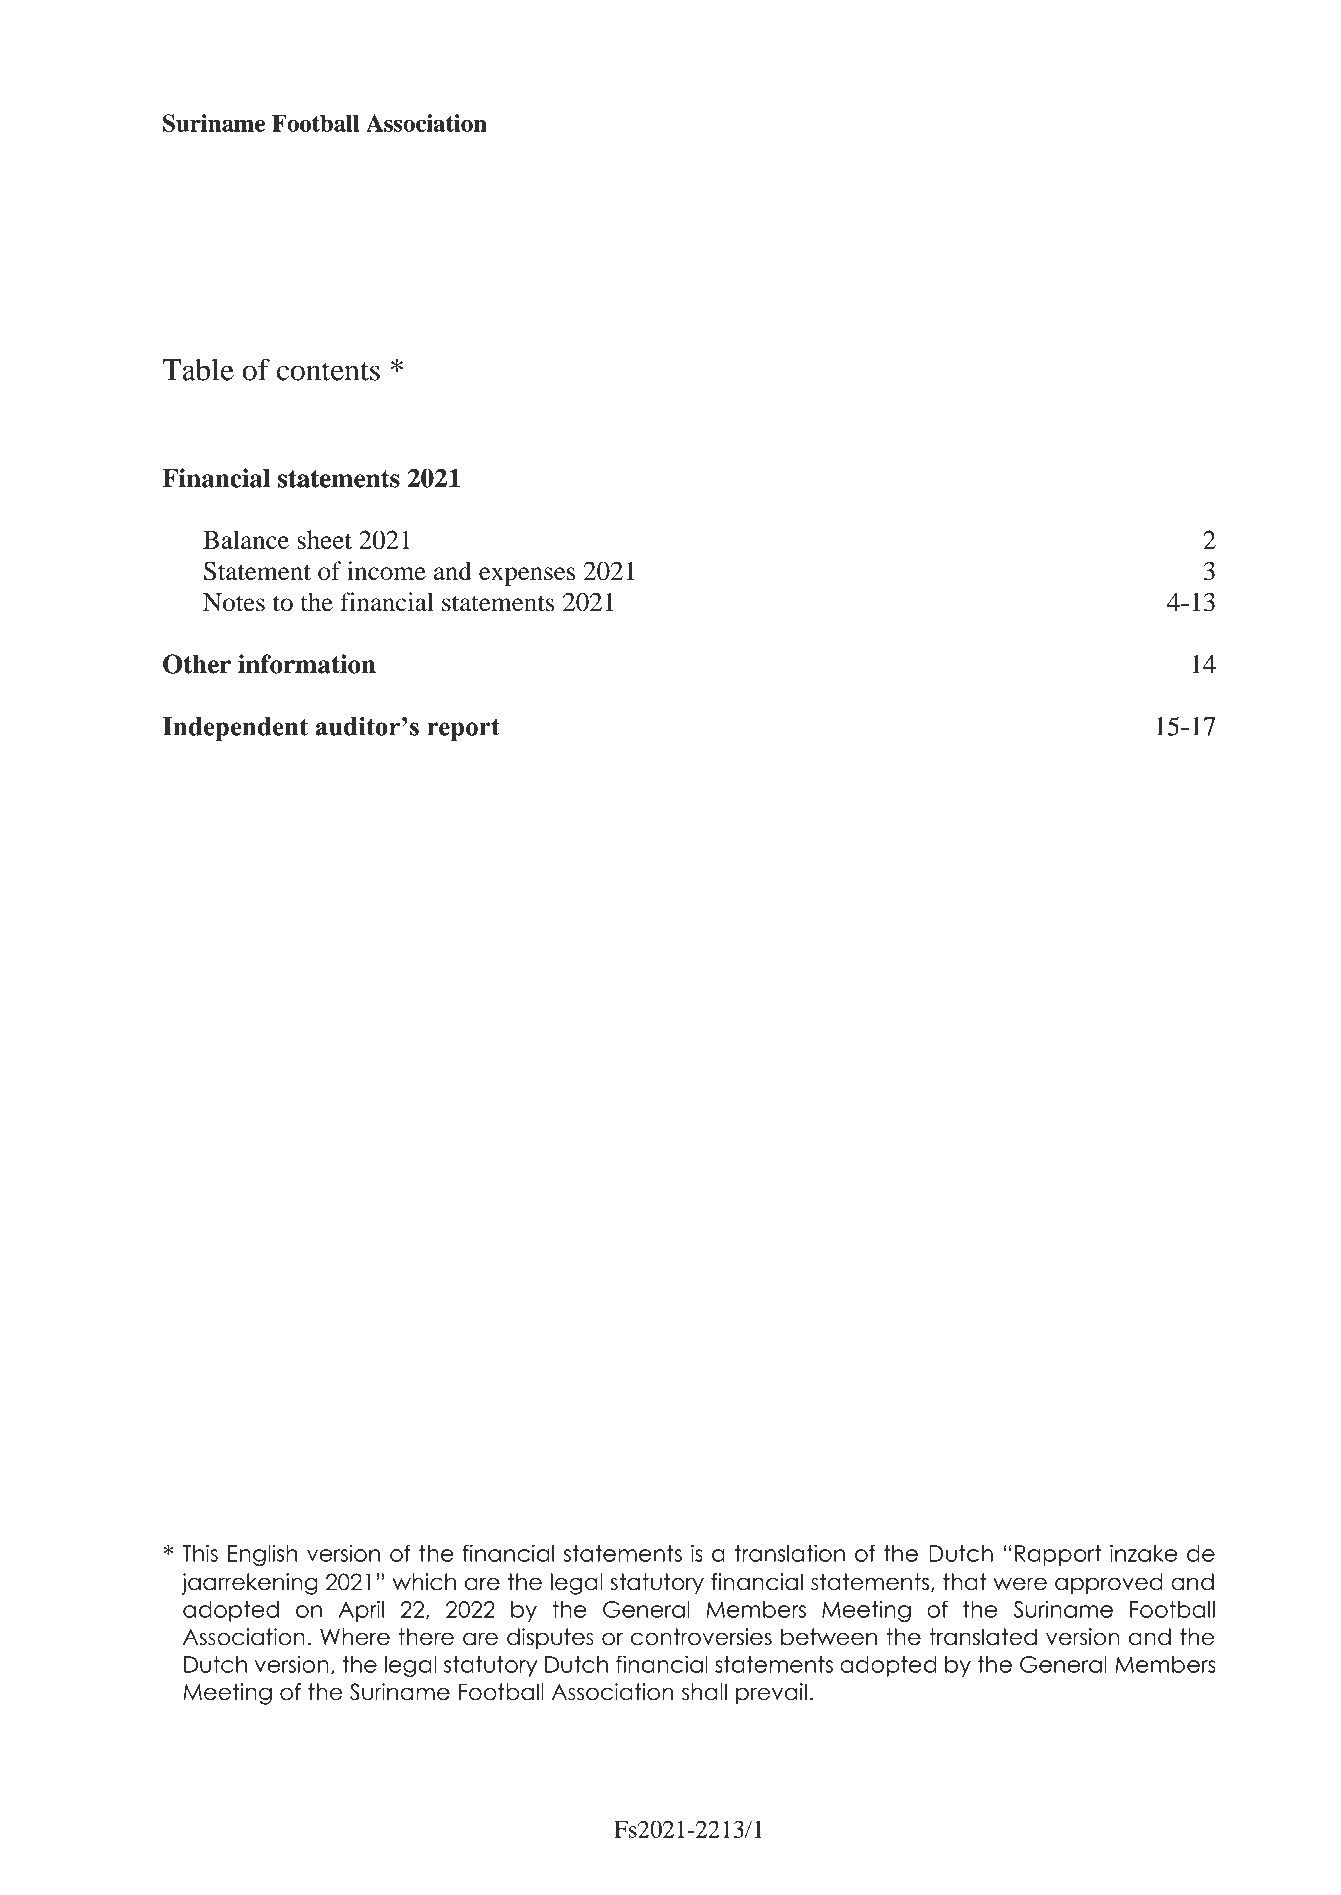 Image resolution: width=1341 pixels, height=1895 pixels. Describe the element at coordinates (328, 371) in the screenshot. I see `contents` at that location.
